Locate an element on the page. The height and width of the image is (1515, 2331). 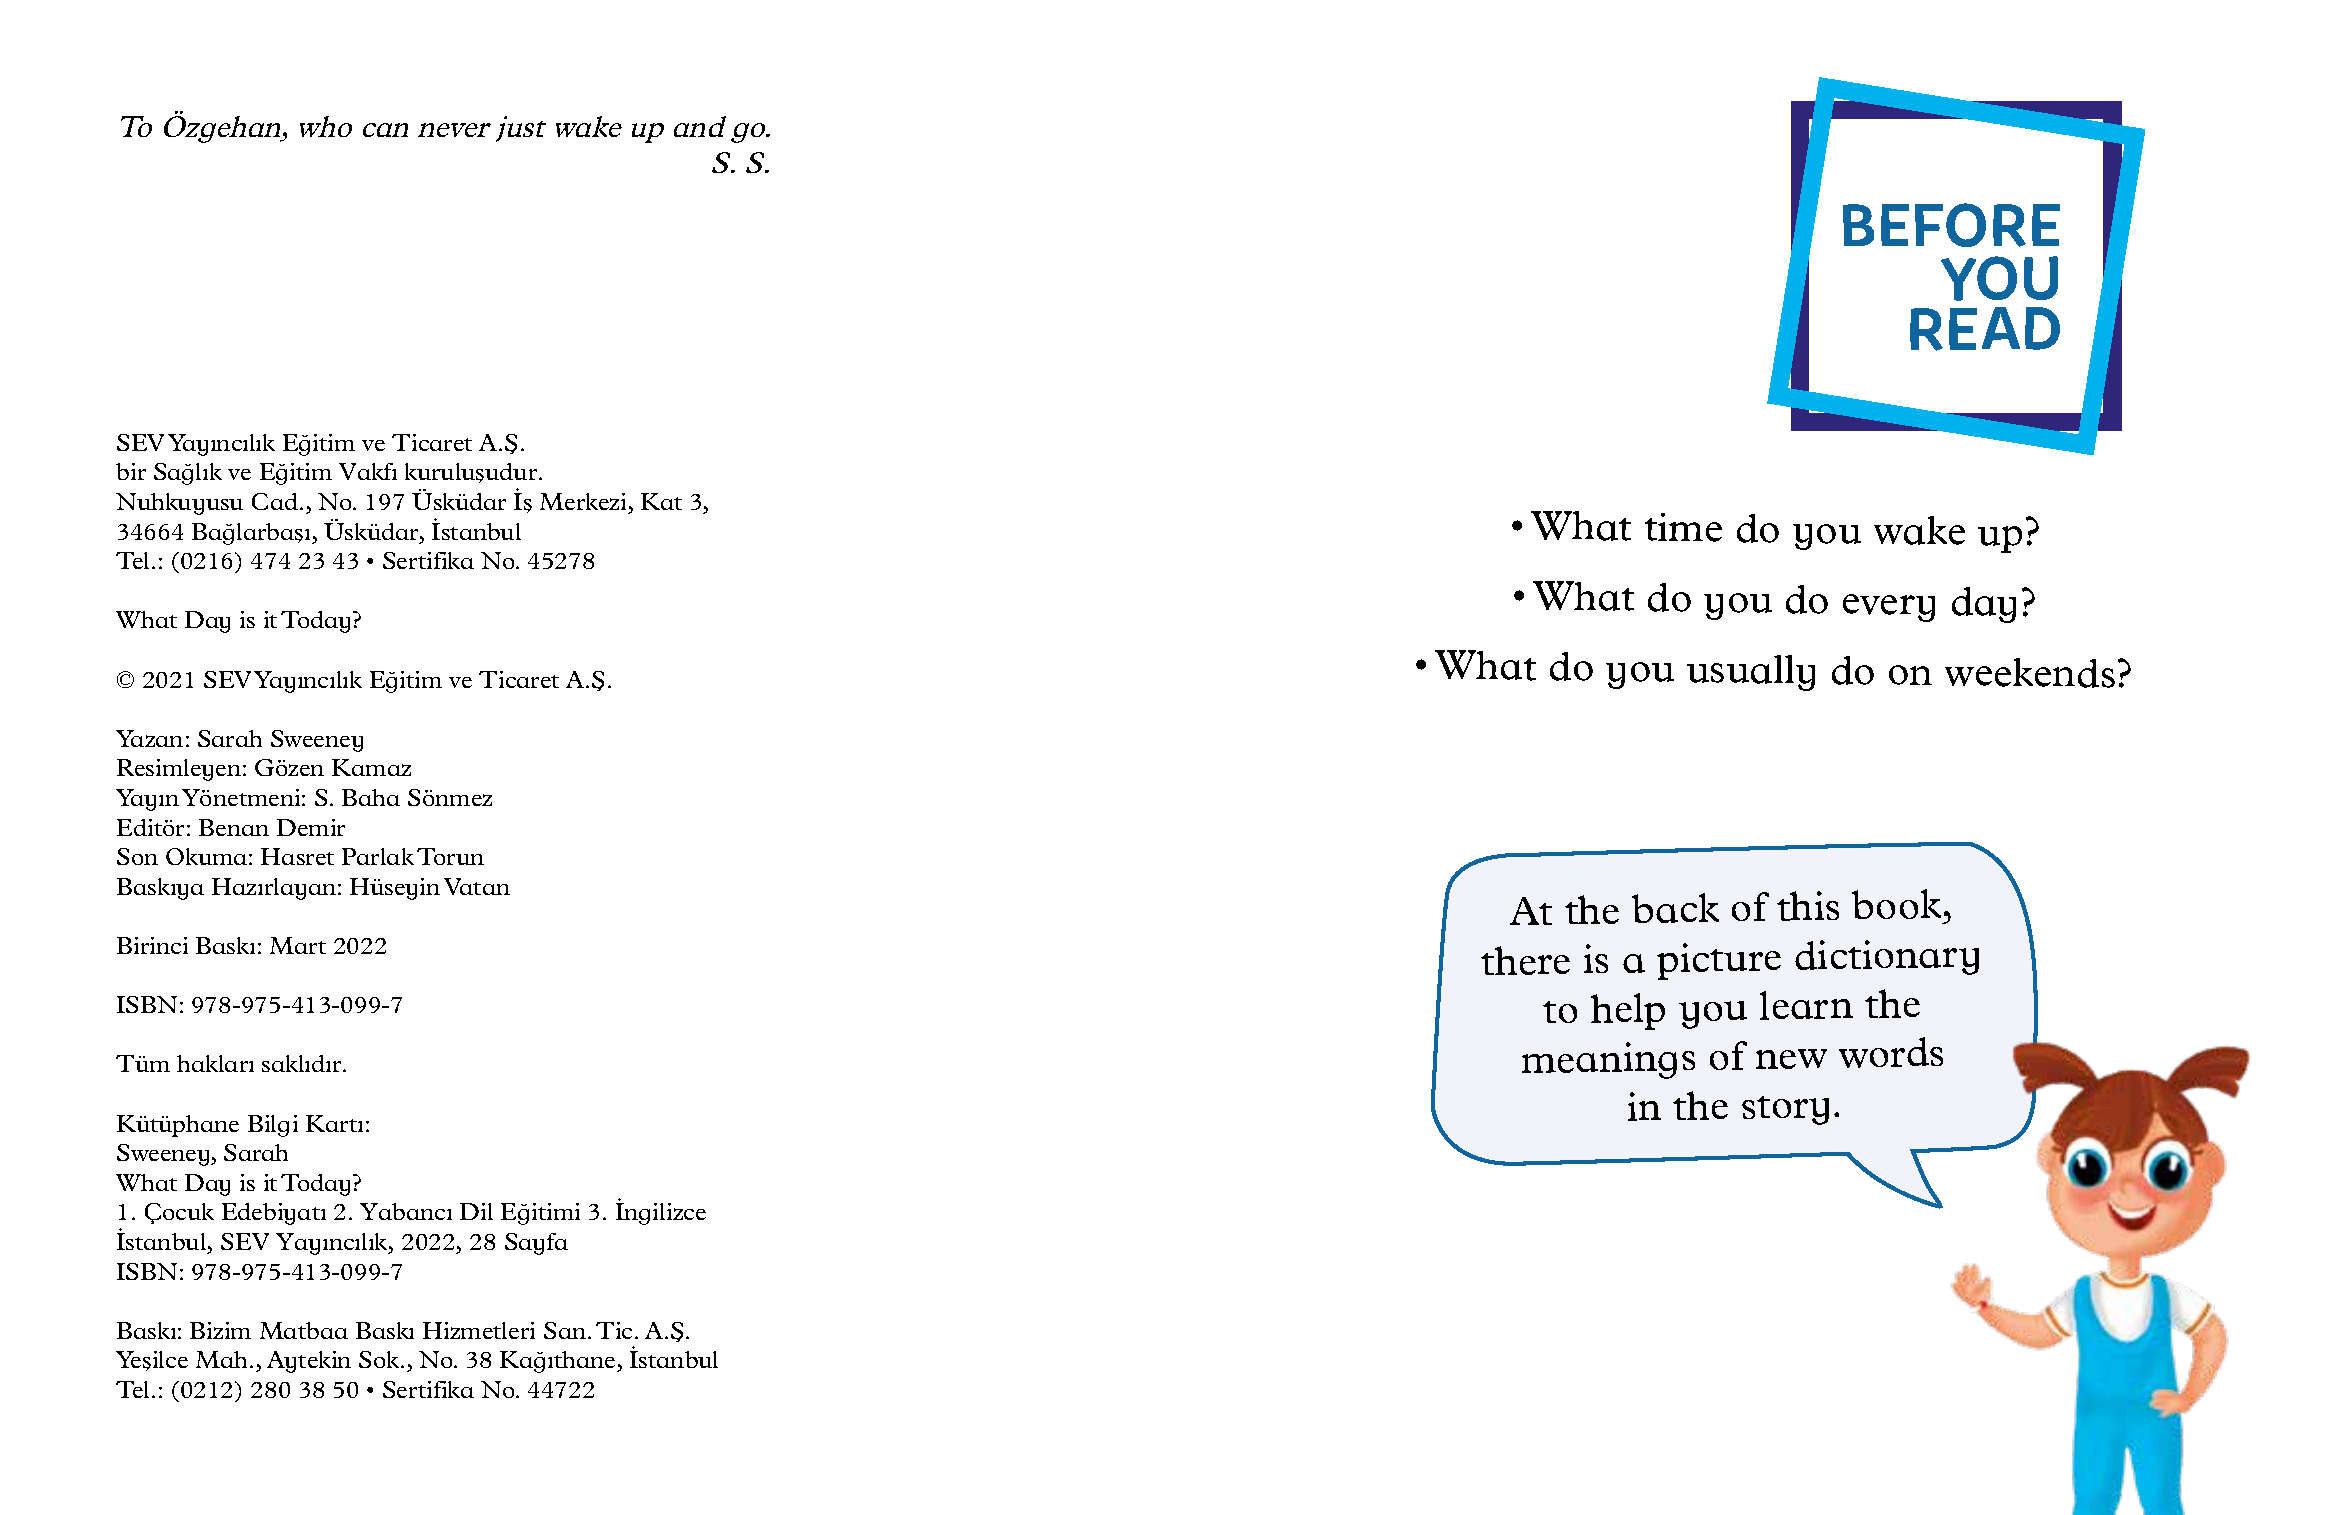
Cad is located at coordinates (275, 501).
